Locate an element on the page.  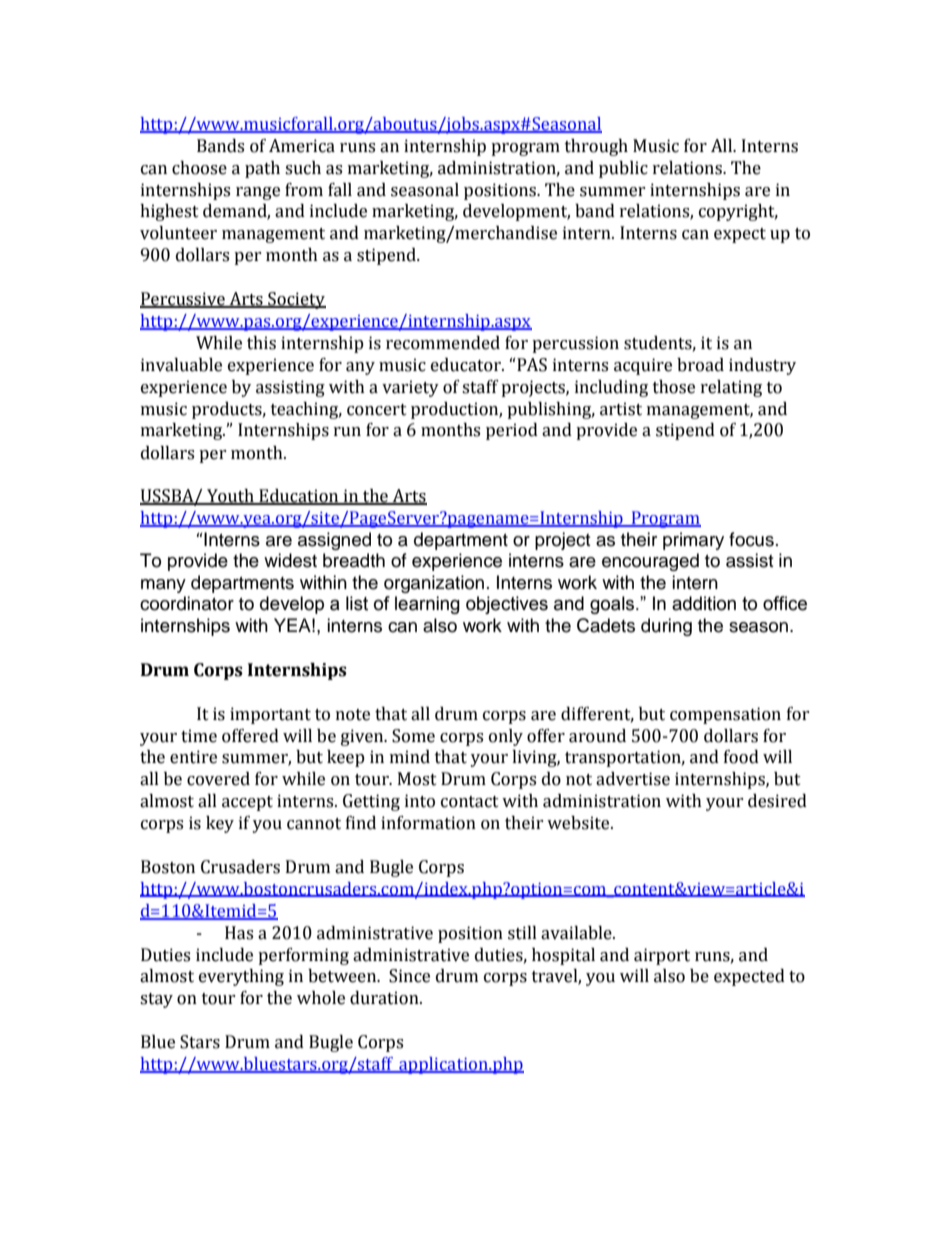
through is located at coordinates (596, 147).
